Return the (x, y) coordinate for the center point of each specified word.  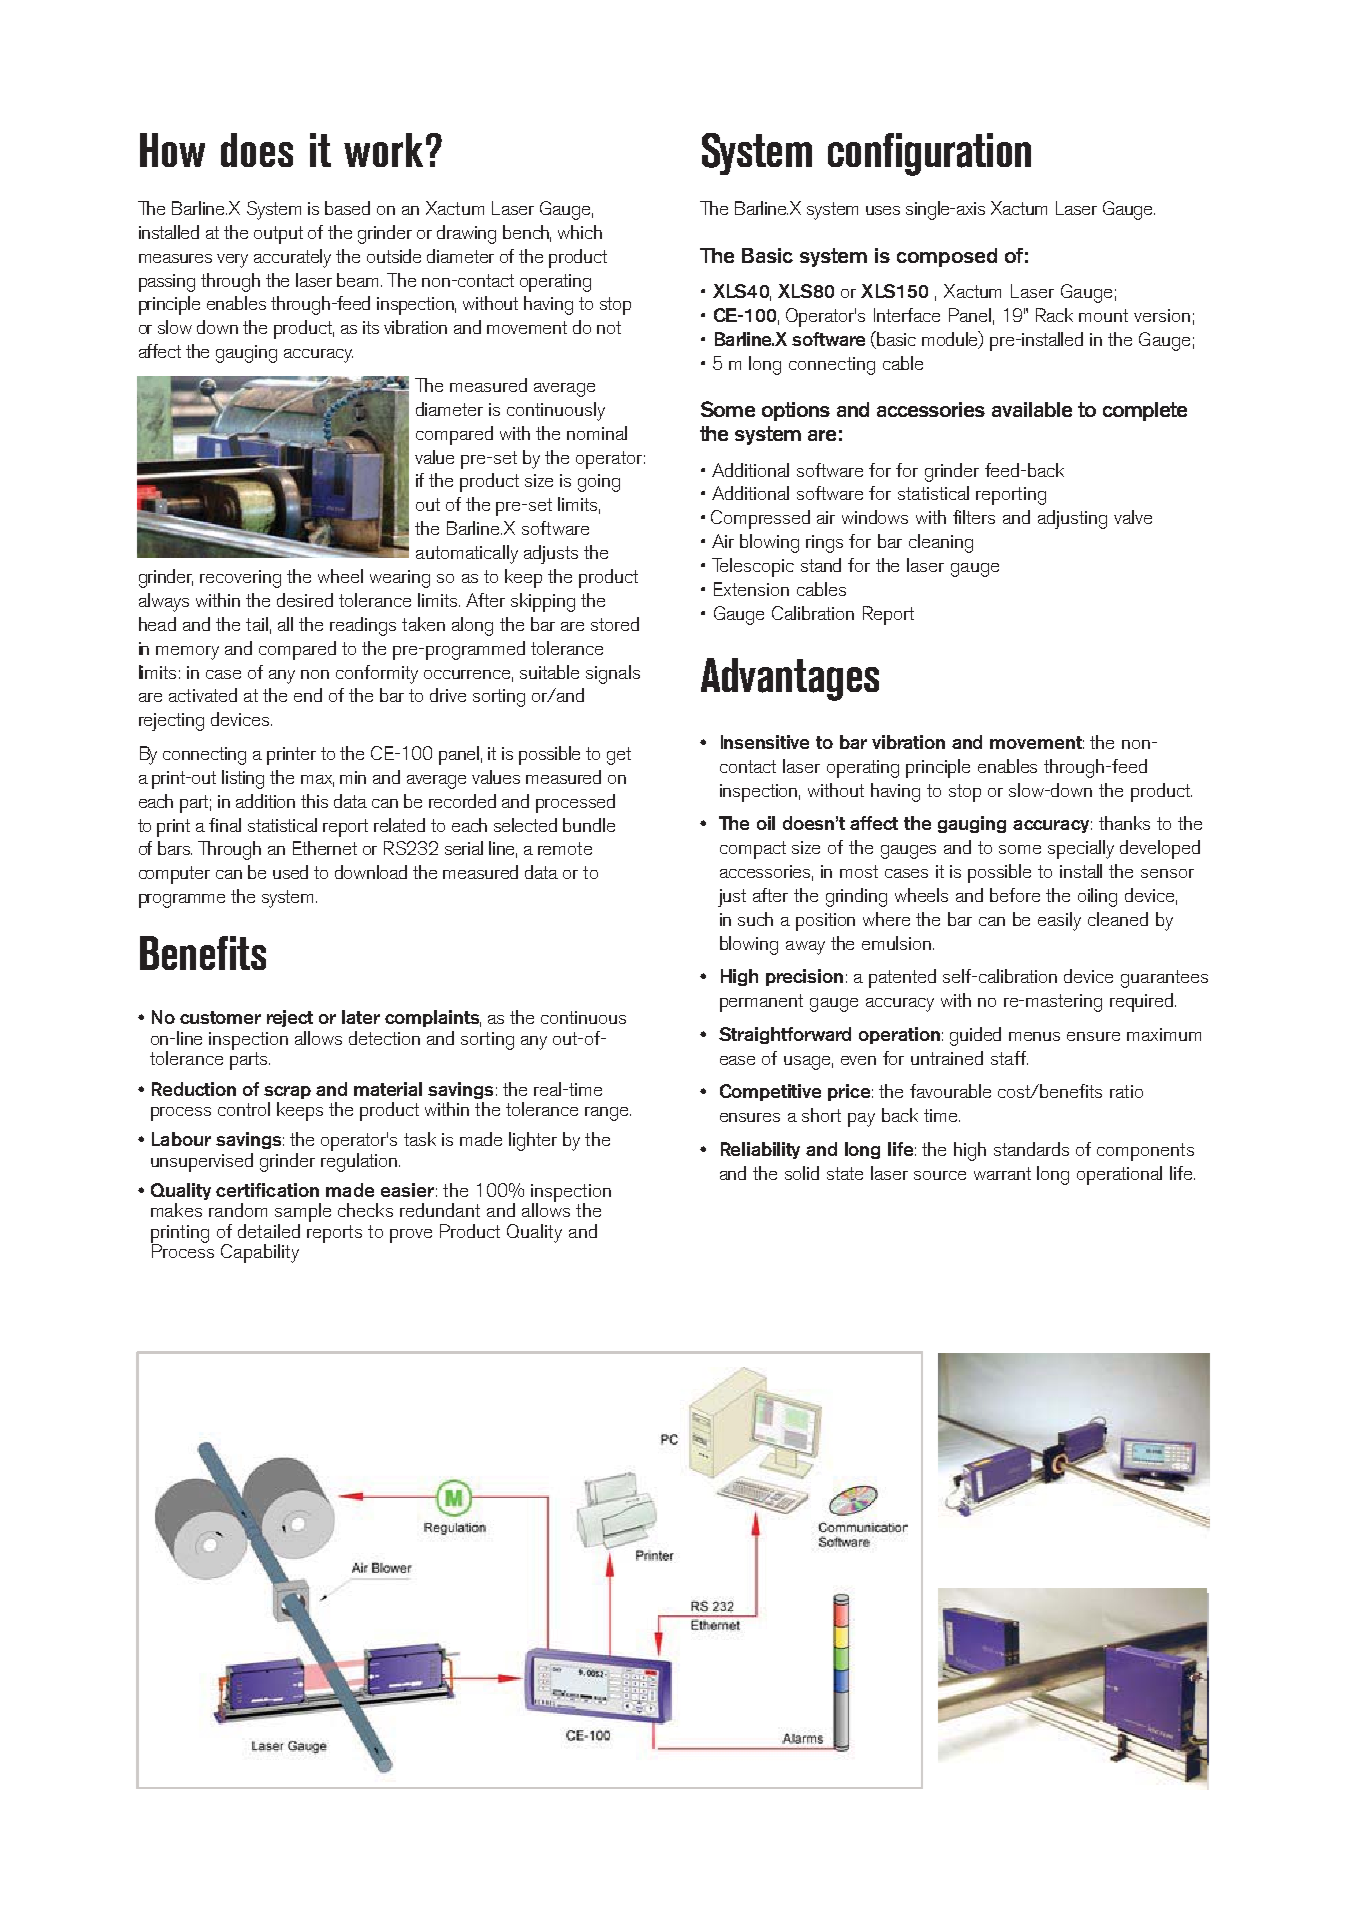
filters (974, 517)
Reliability (760, 1150)
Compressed (760, 519)
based (347, 208)
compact (753, 850)
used (290, 872)
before (1015, 895)
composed (947, 257)
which (580, 232)
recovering (240, 579)
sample (303, 1214)
